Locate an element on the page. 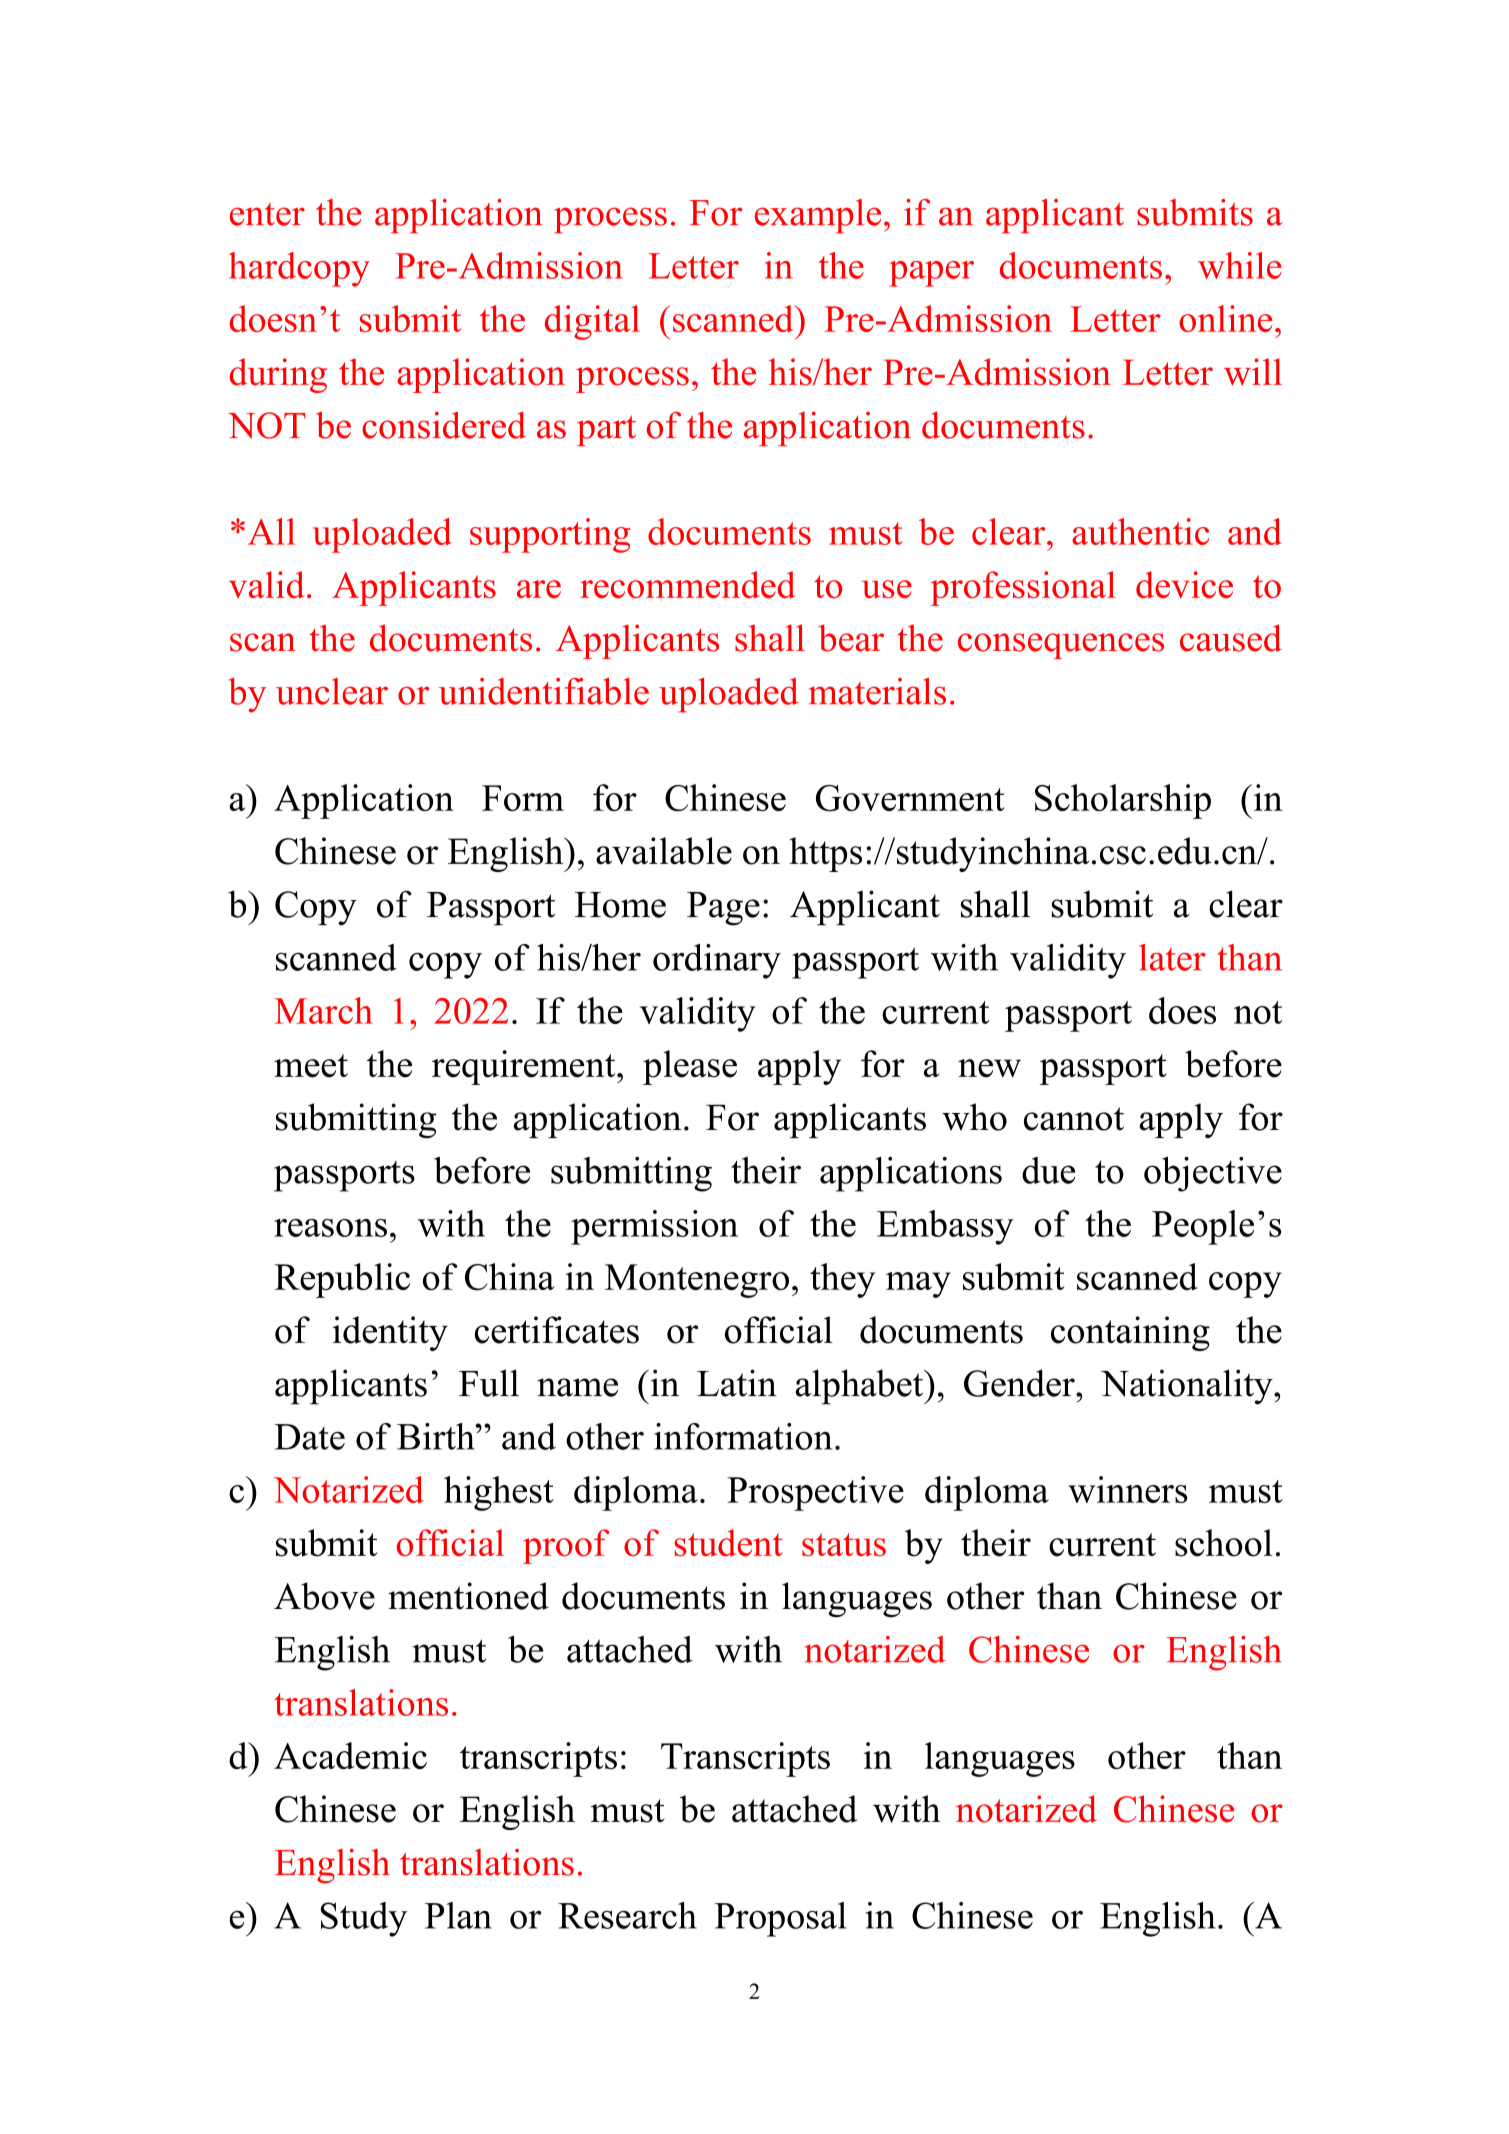 This document has height=2134, width=1509. containing is located at coordinates (1130, 1333).
